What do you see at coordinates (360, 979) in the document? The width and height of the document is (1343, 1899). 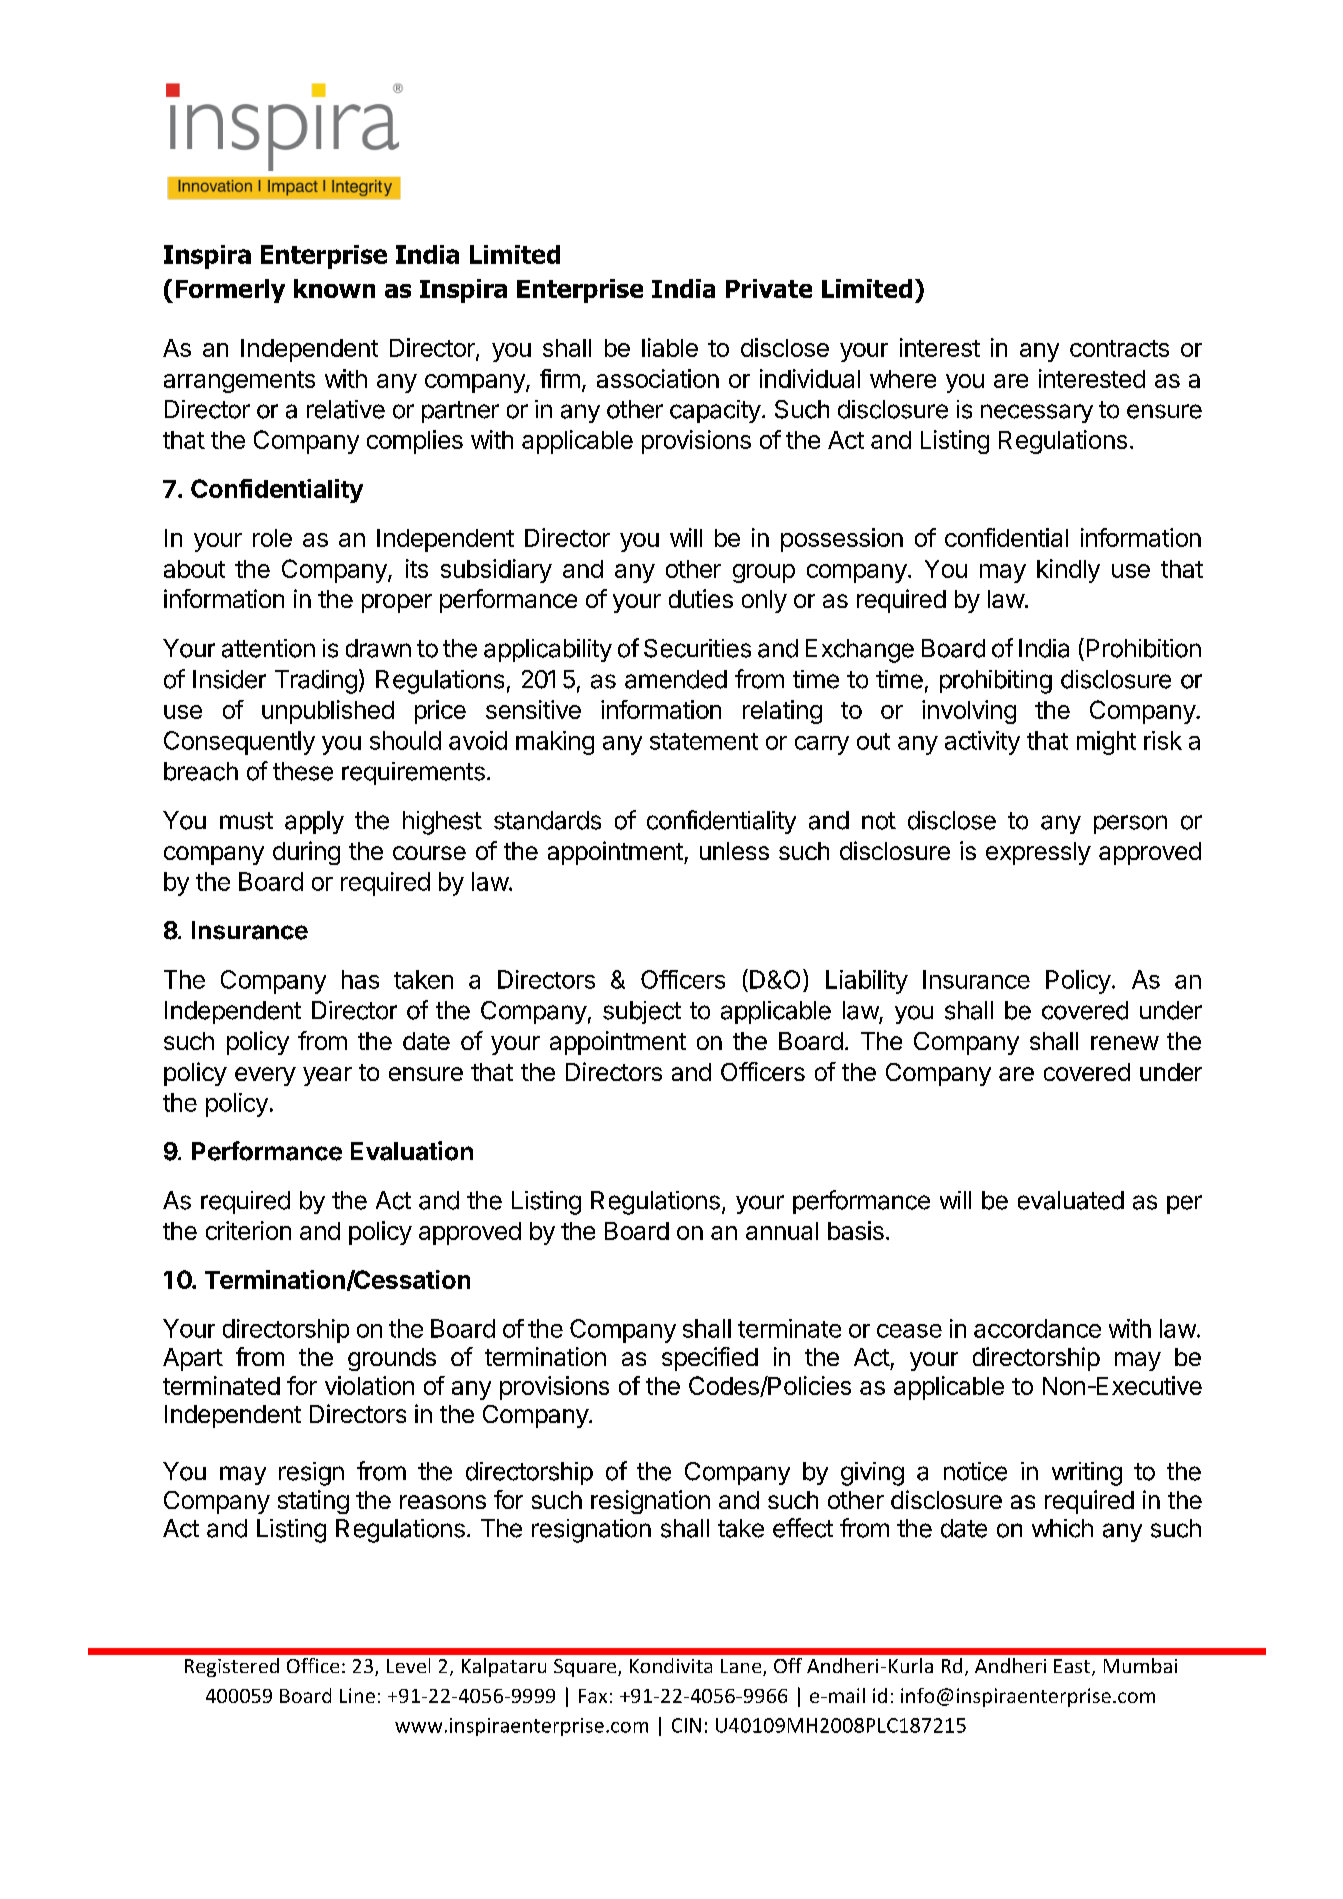 I see `has` at bounding box center [360, 979].
